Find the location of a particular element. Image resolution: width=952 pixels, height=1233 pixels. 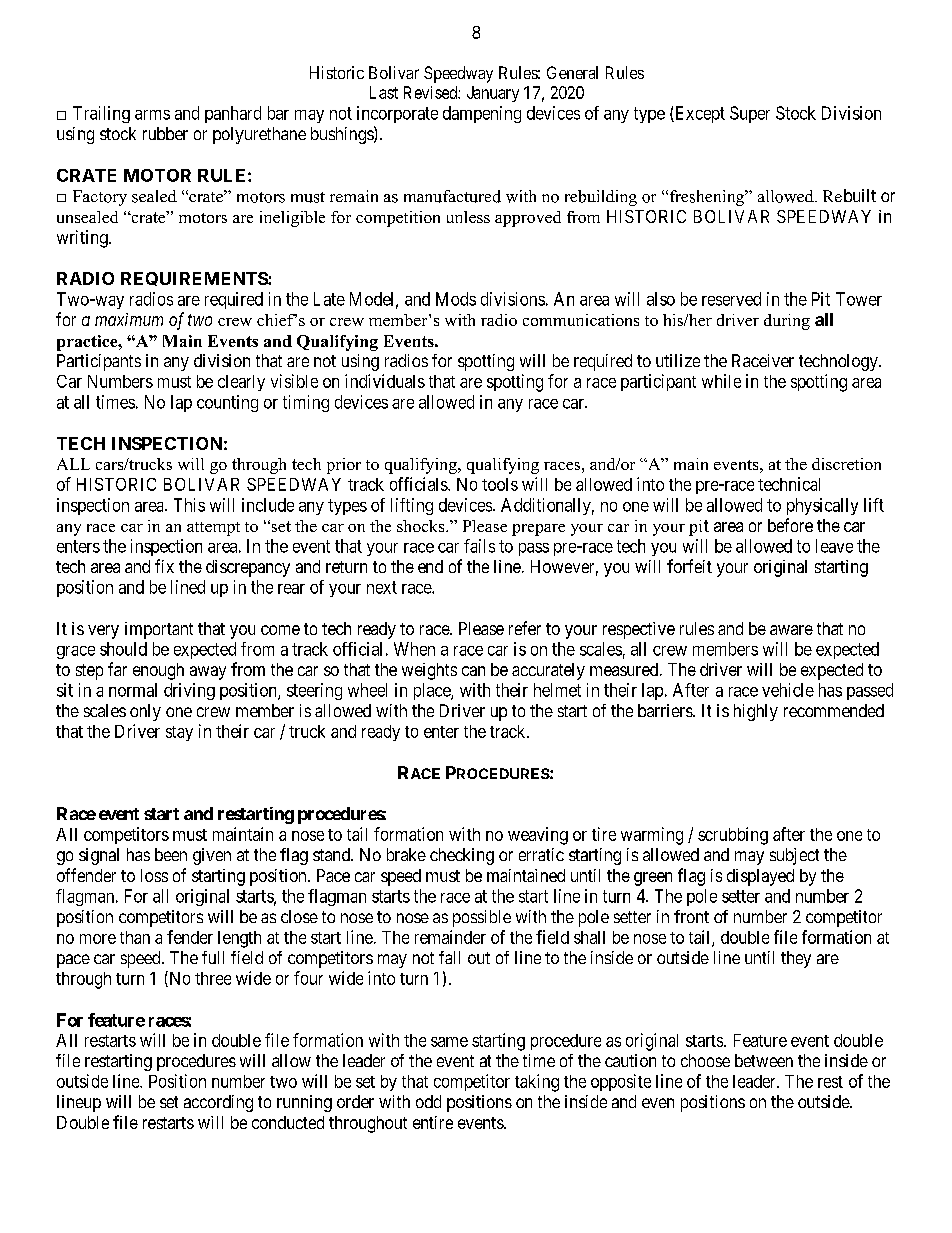

maximum is located at coordinates (129, 319).
